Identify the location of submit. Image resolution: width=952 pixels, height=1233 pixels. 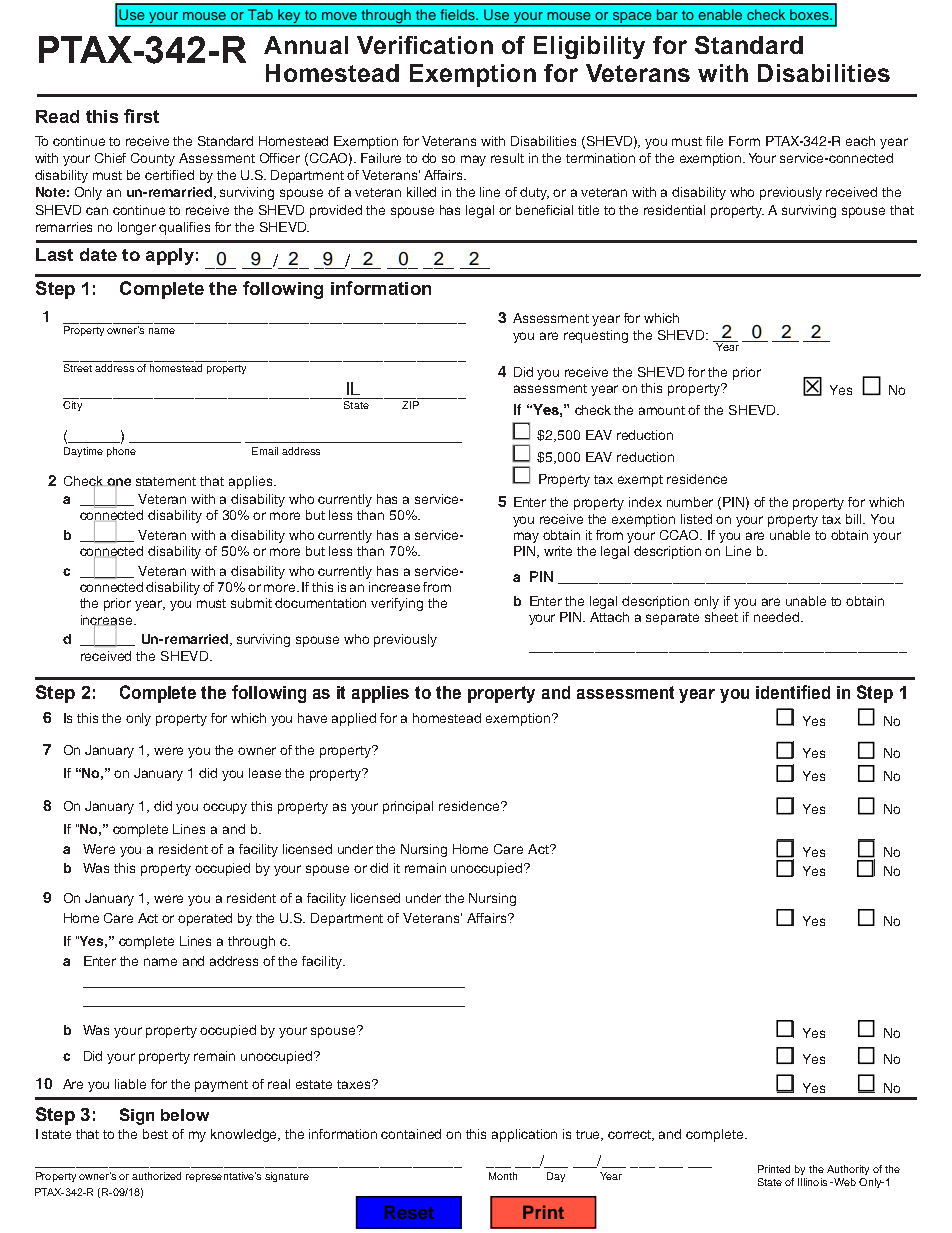
(251, 603).
